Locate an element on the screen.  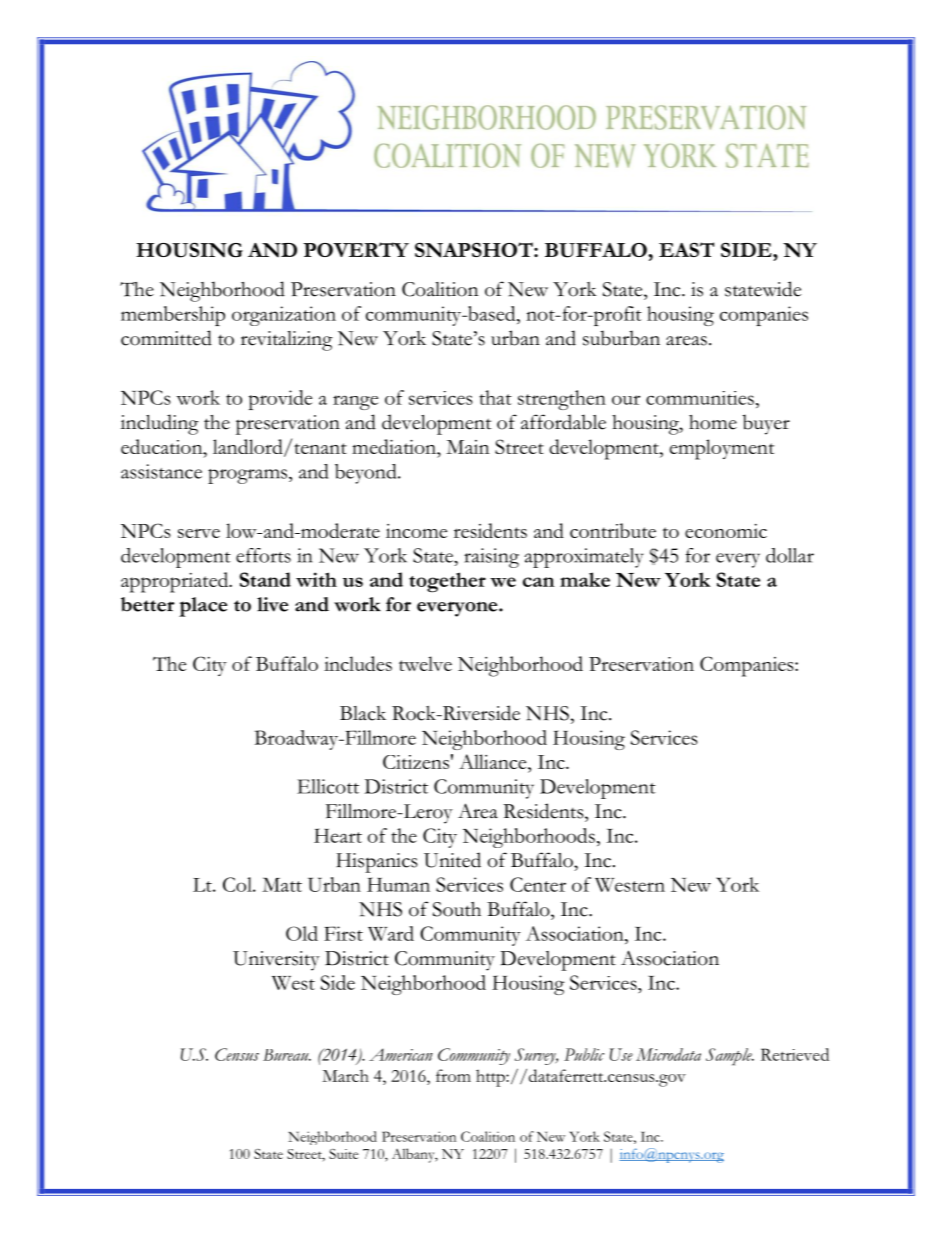
EAST is located at coordinates (686, 249).
